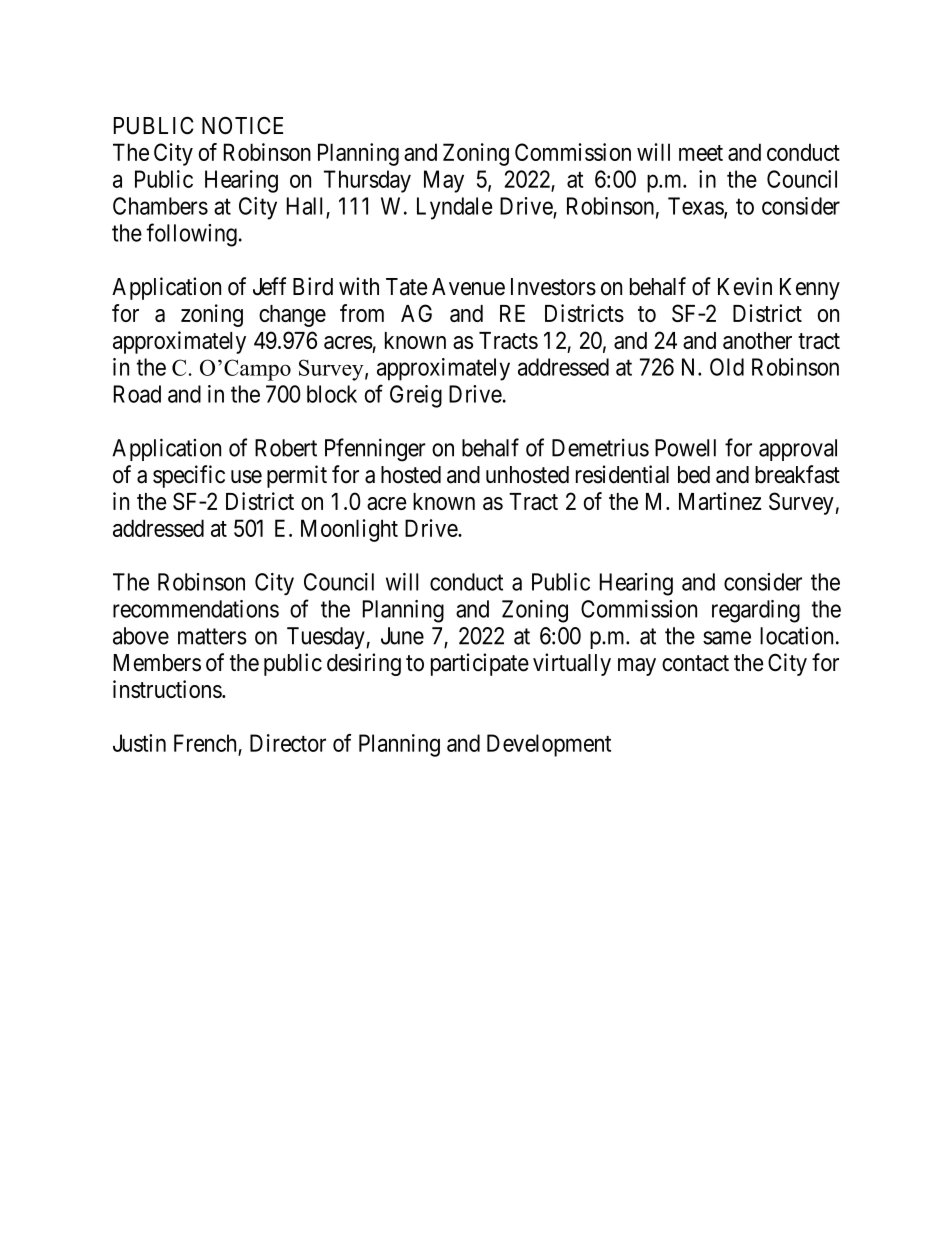 This screenshot has width=952, height=1233. I want to click on Demetrius, so click(600, 448).
